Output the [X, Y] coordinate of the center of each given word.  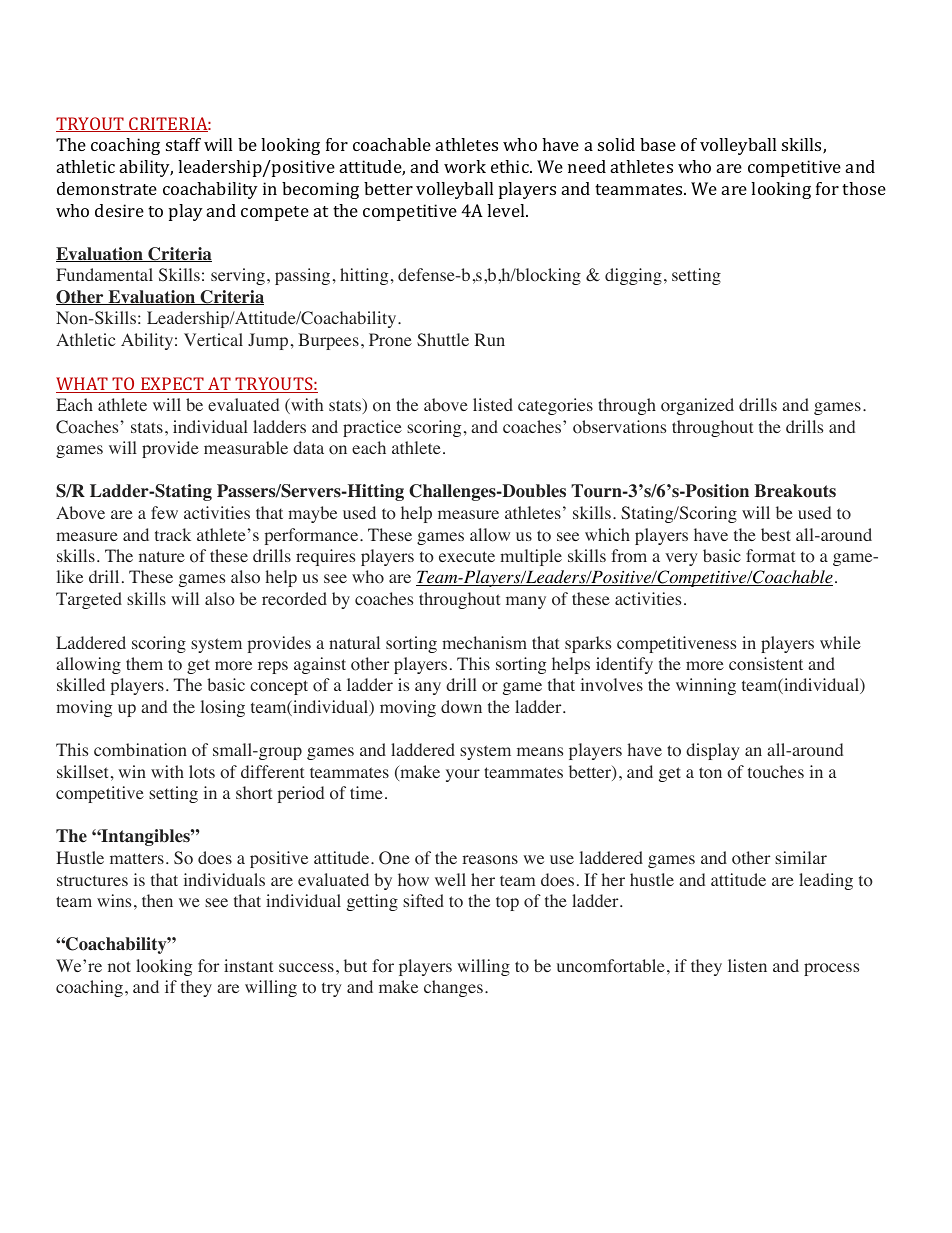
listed [493, 404]
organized [697, 406]
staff [183, 144]
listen [747, 965]
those [864, 188]
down [461, 707]
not [119, 967]
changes [453, 988]
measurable [246, 447]
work [465, 166]
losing [223, 708]
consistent [766, 664]
